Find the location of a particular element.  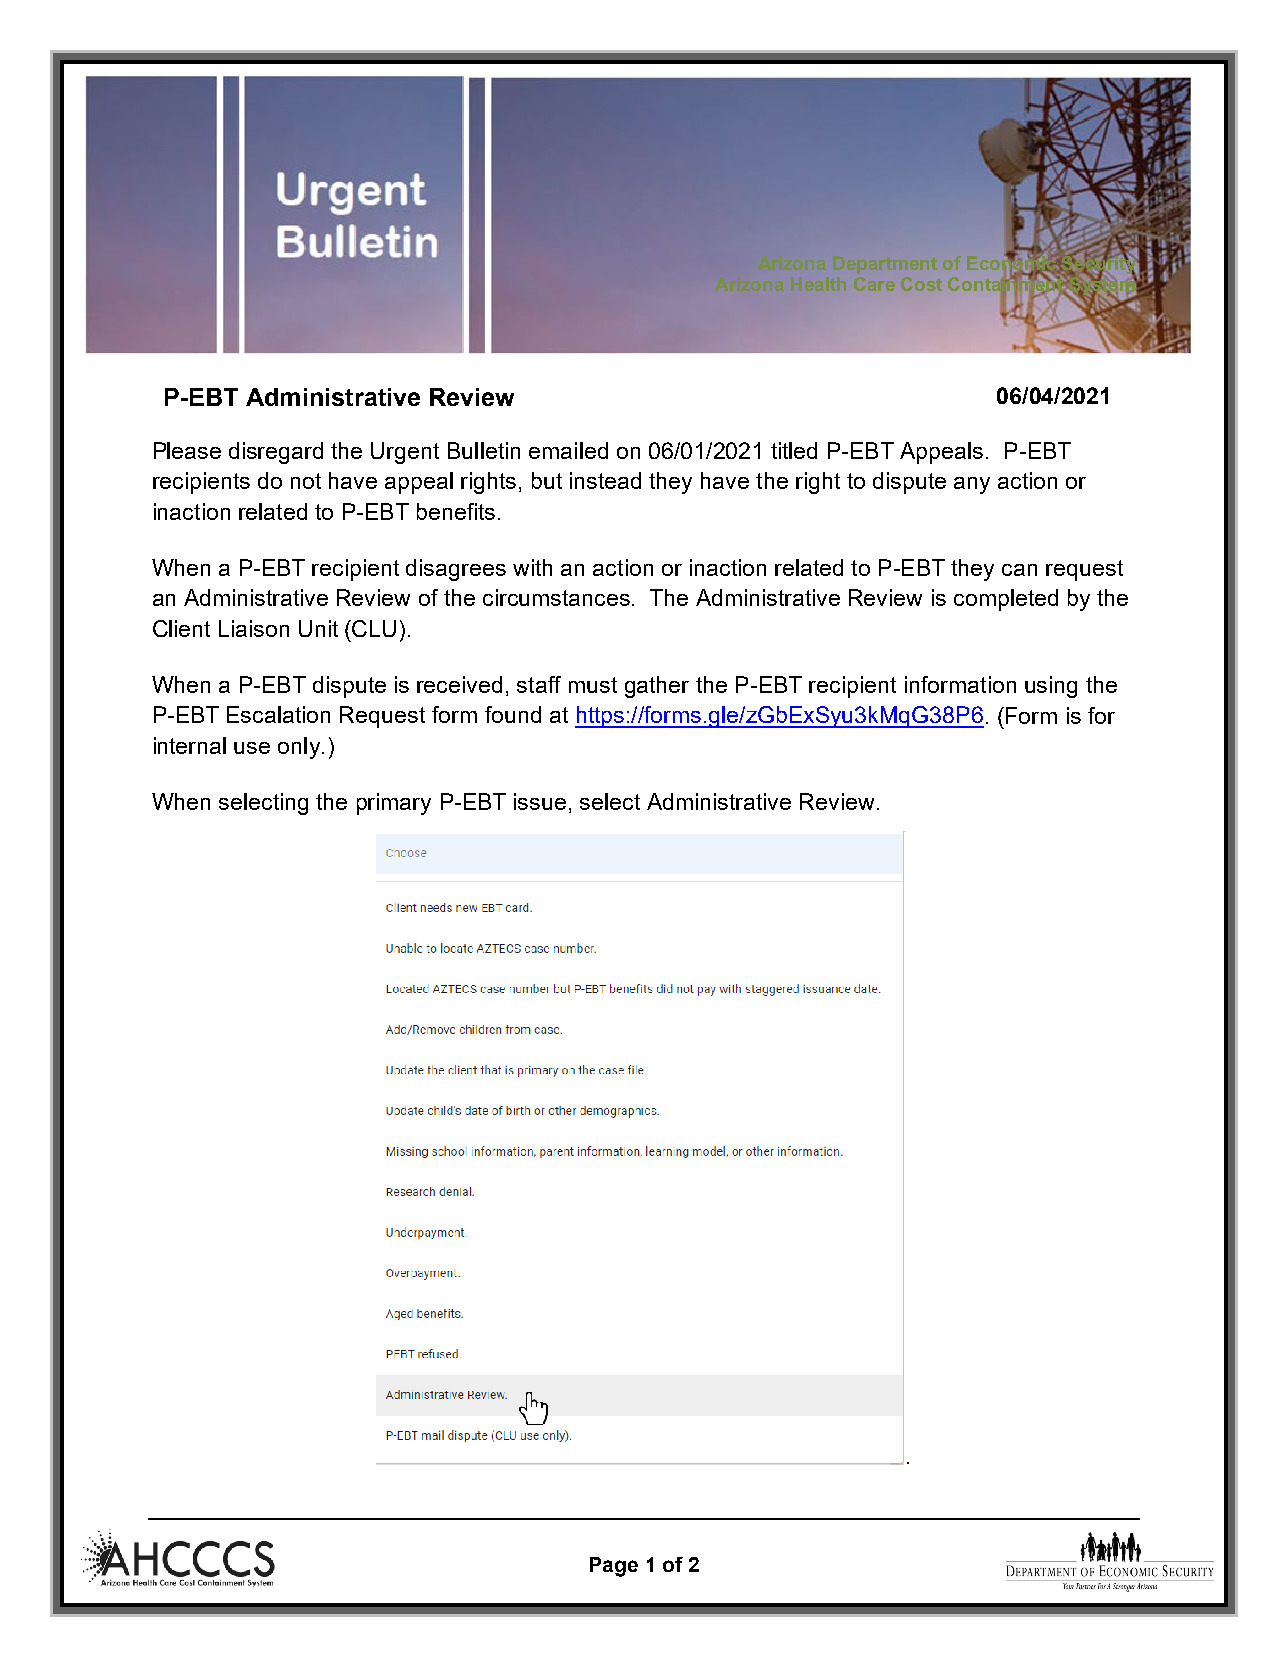

emailed is located at coordinates (568, 450).
